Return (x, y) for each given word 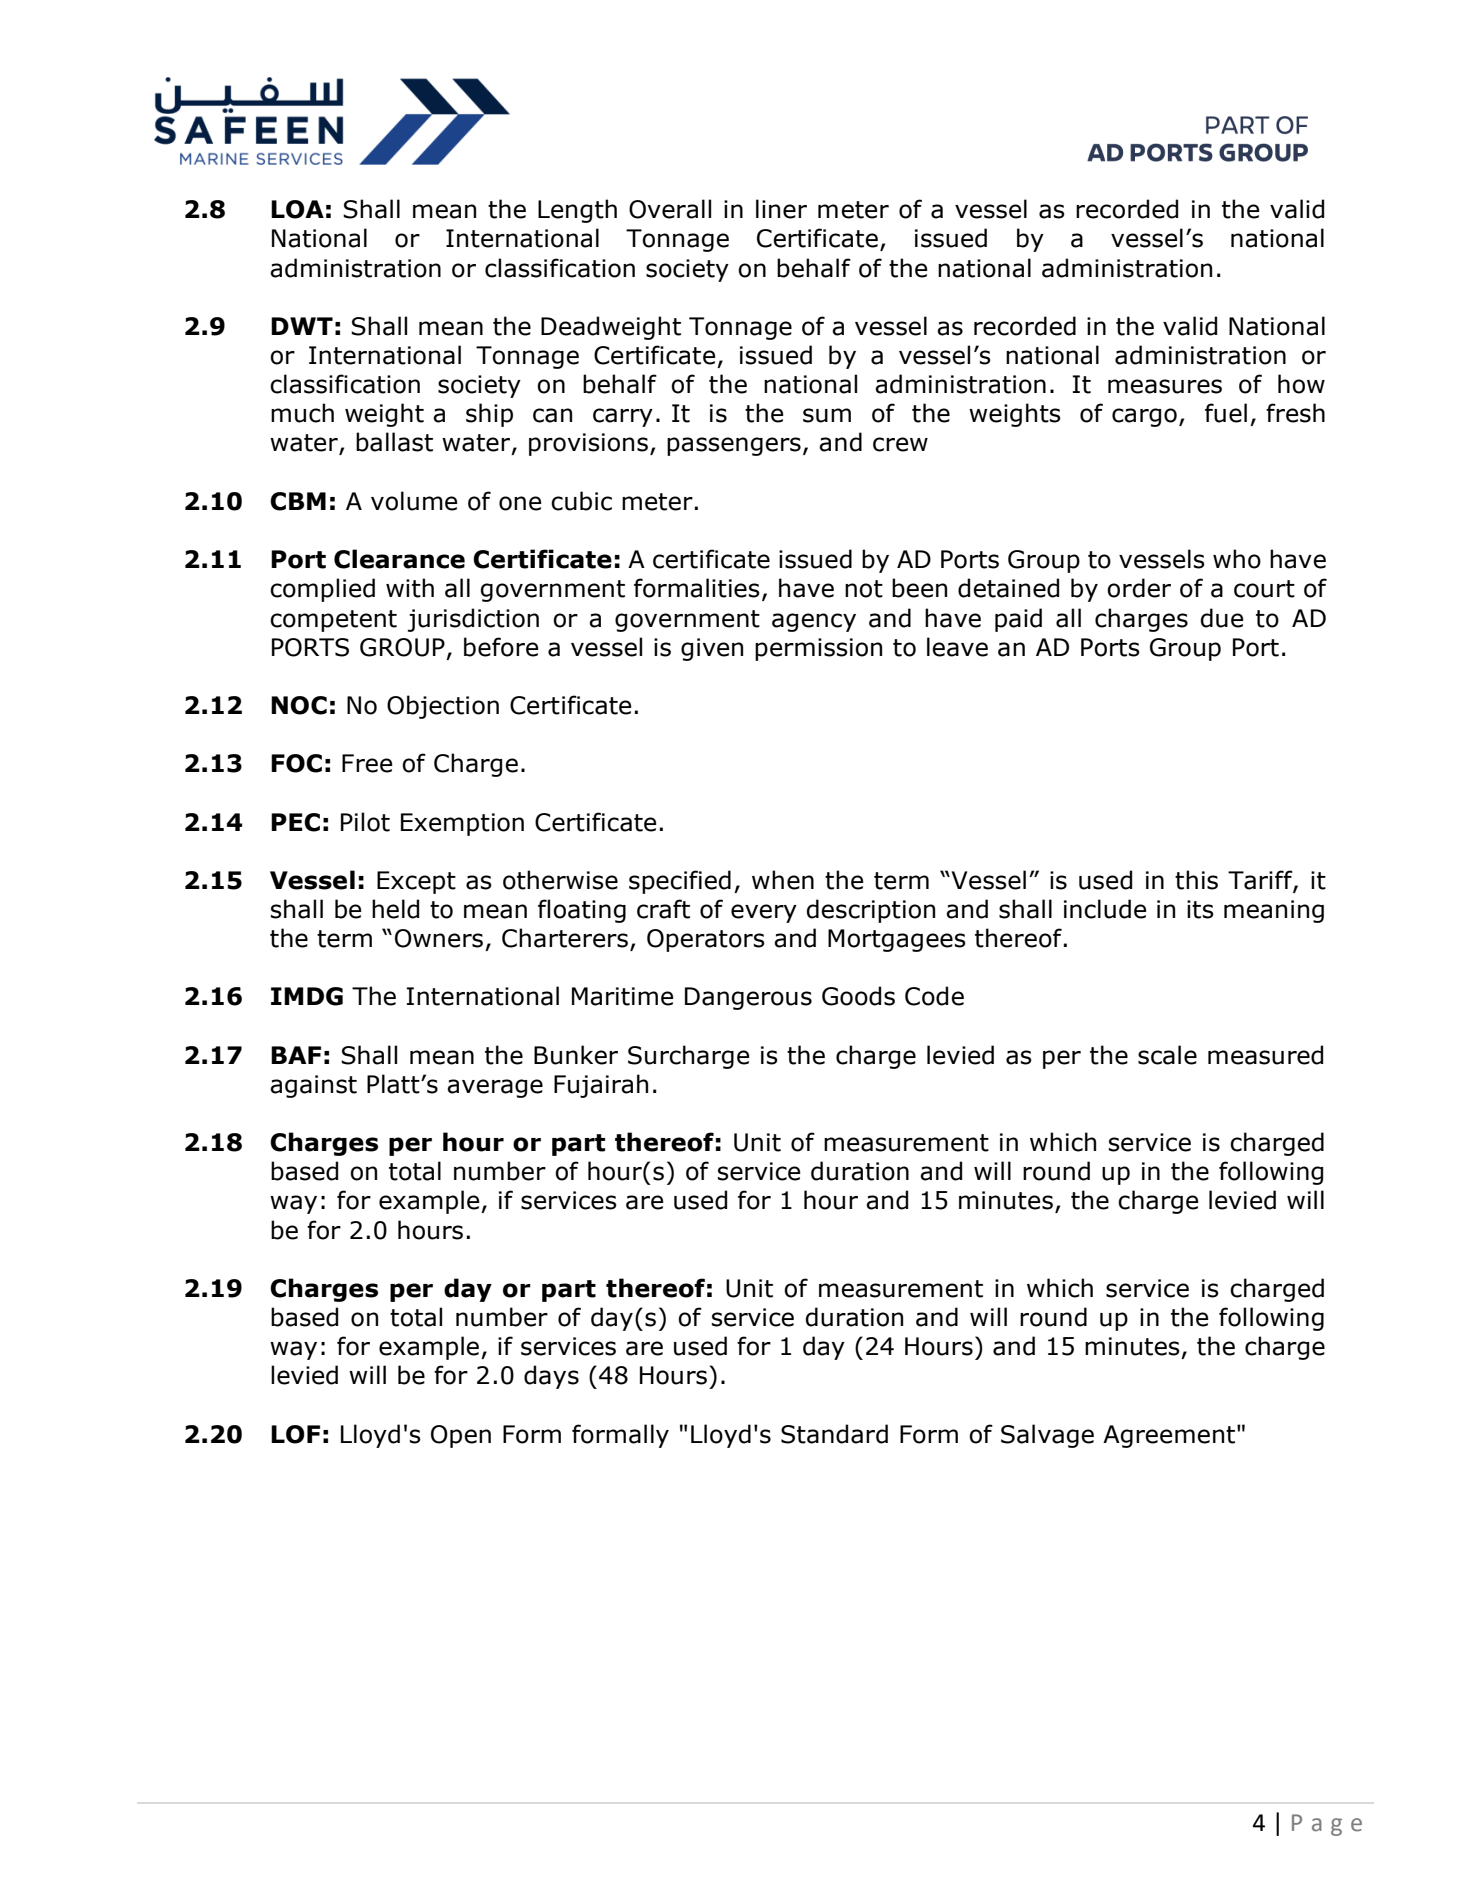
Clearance (399, 559)
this (1196, 880)
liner (781, 209)
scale (1167, 1055)
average (495, 1088)
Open (461, 1436)
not (864, 589)
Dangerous (748, 998)
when (783, 880)
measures (1165, 386)
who (1237, 559)
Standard (834, 1434)
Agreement (1170, 1436)
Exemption (462, 824)
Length (577, 211)
